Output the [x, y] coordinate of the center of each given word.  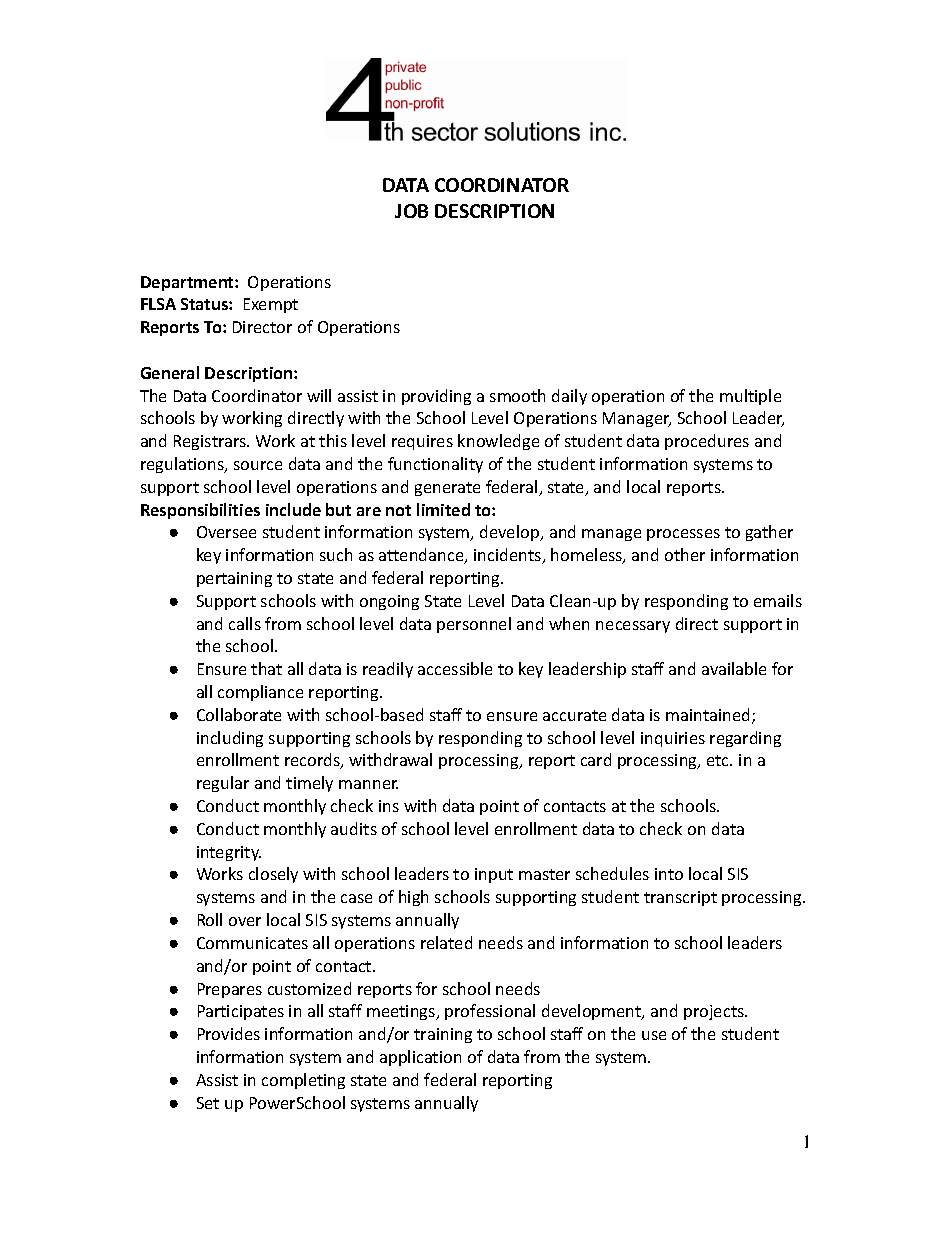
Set [208, 1103]
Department [188, 283]
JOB [411, 211]
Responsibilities [200, 511]
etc [719, 760]
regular [223, 784]
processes [683, 535]
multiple [750, 397]
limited [443, 509]
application [420, 1058]
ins [389, 806]
